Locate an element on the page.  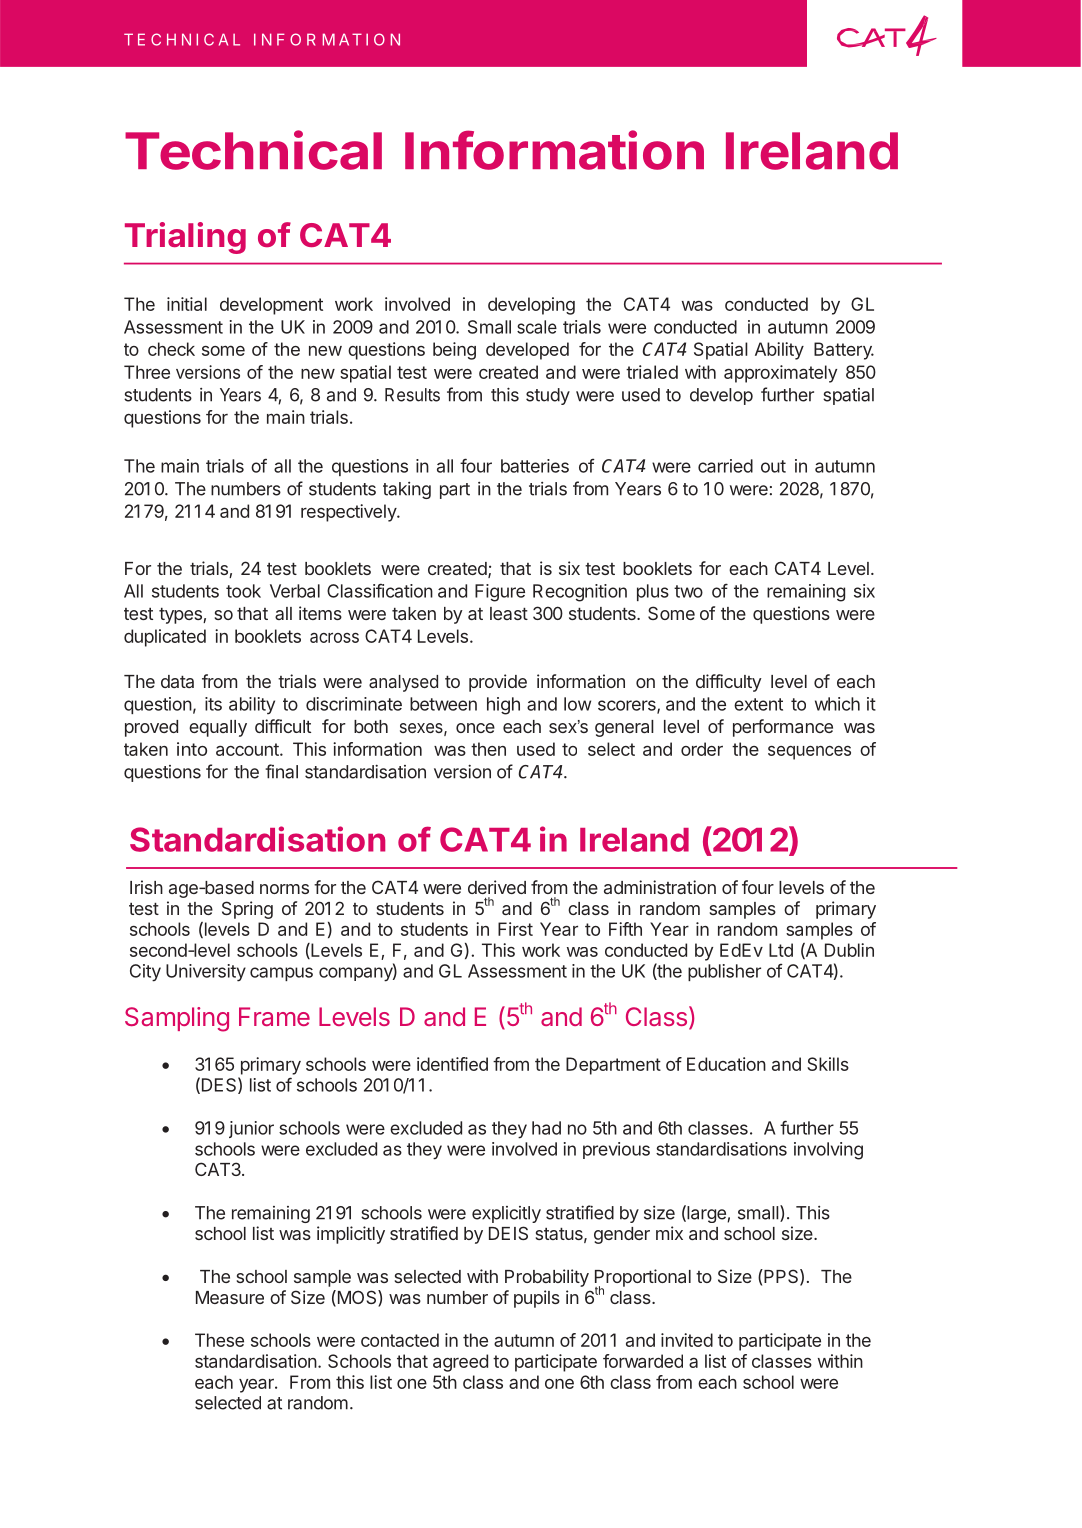
performance is located at coordinates (783, 728).
